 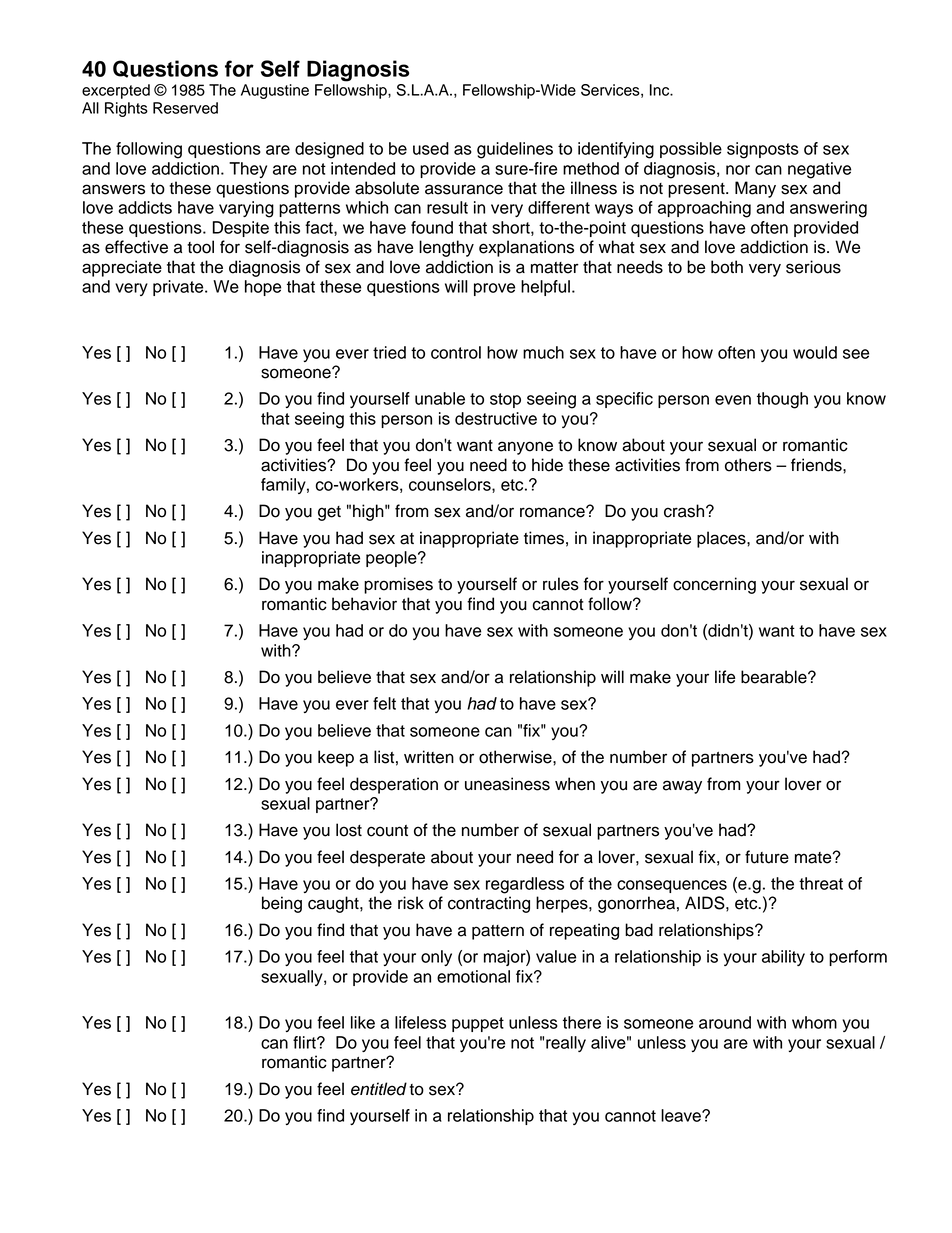 What do you see at coordinates (561, 584) in the screenshot?
I see `rules` at bounding box center [561, 584].
